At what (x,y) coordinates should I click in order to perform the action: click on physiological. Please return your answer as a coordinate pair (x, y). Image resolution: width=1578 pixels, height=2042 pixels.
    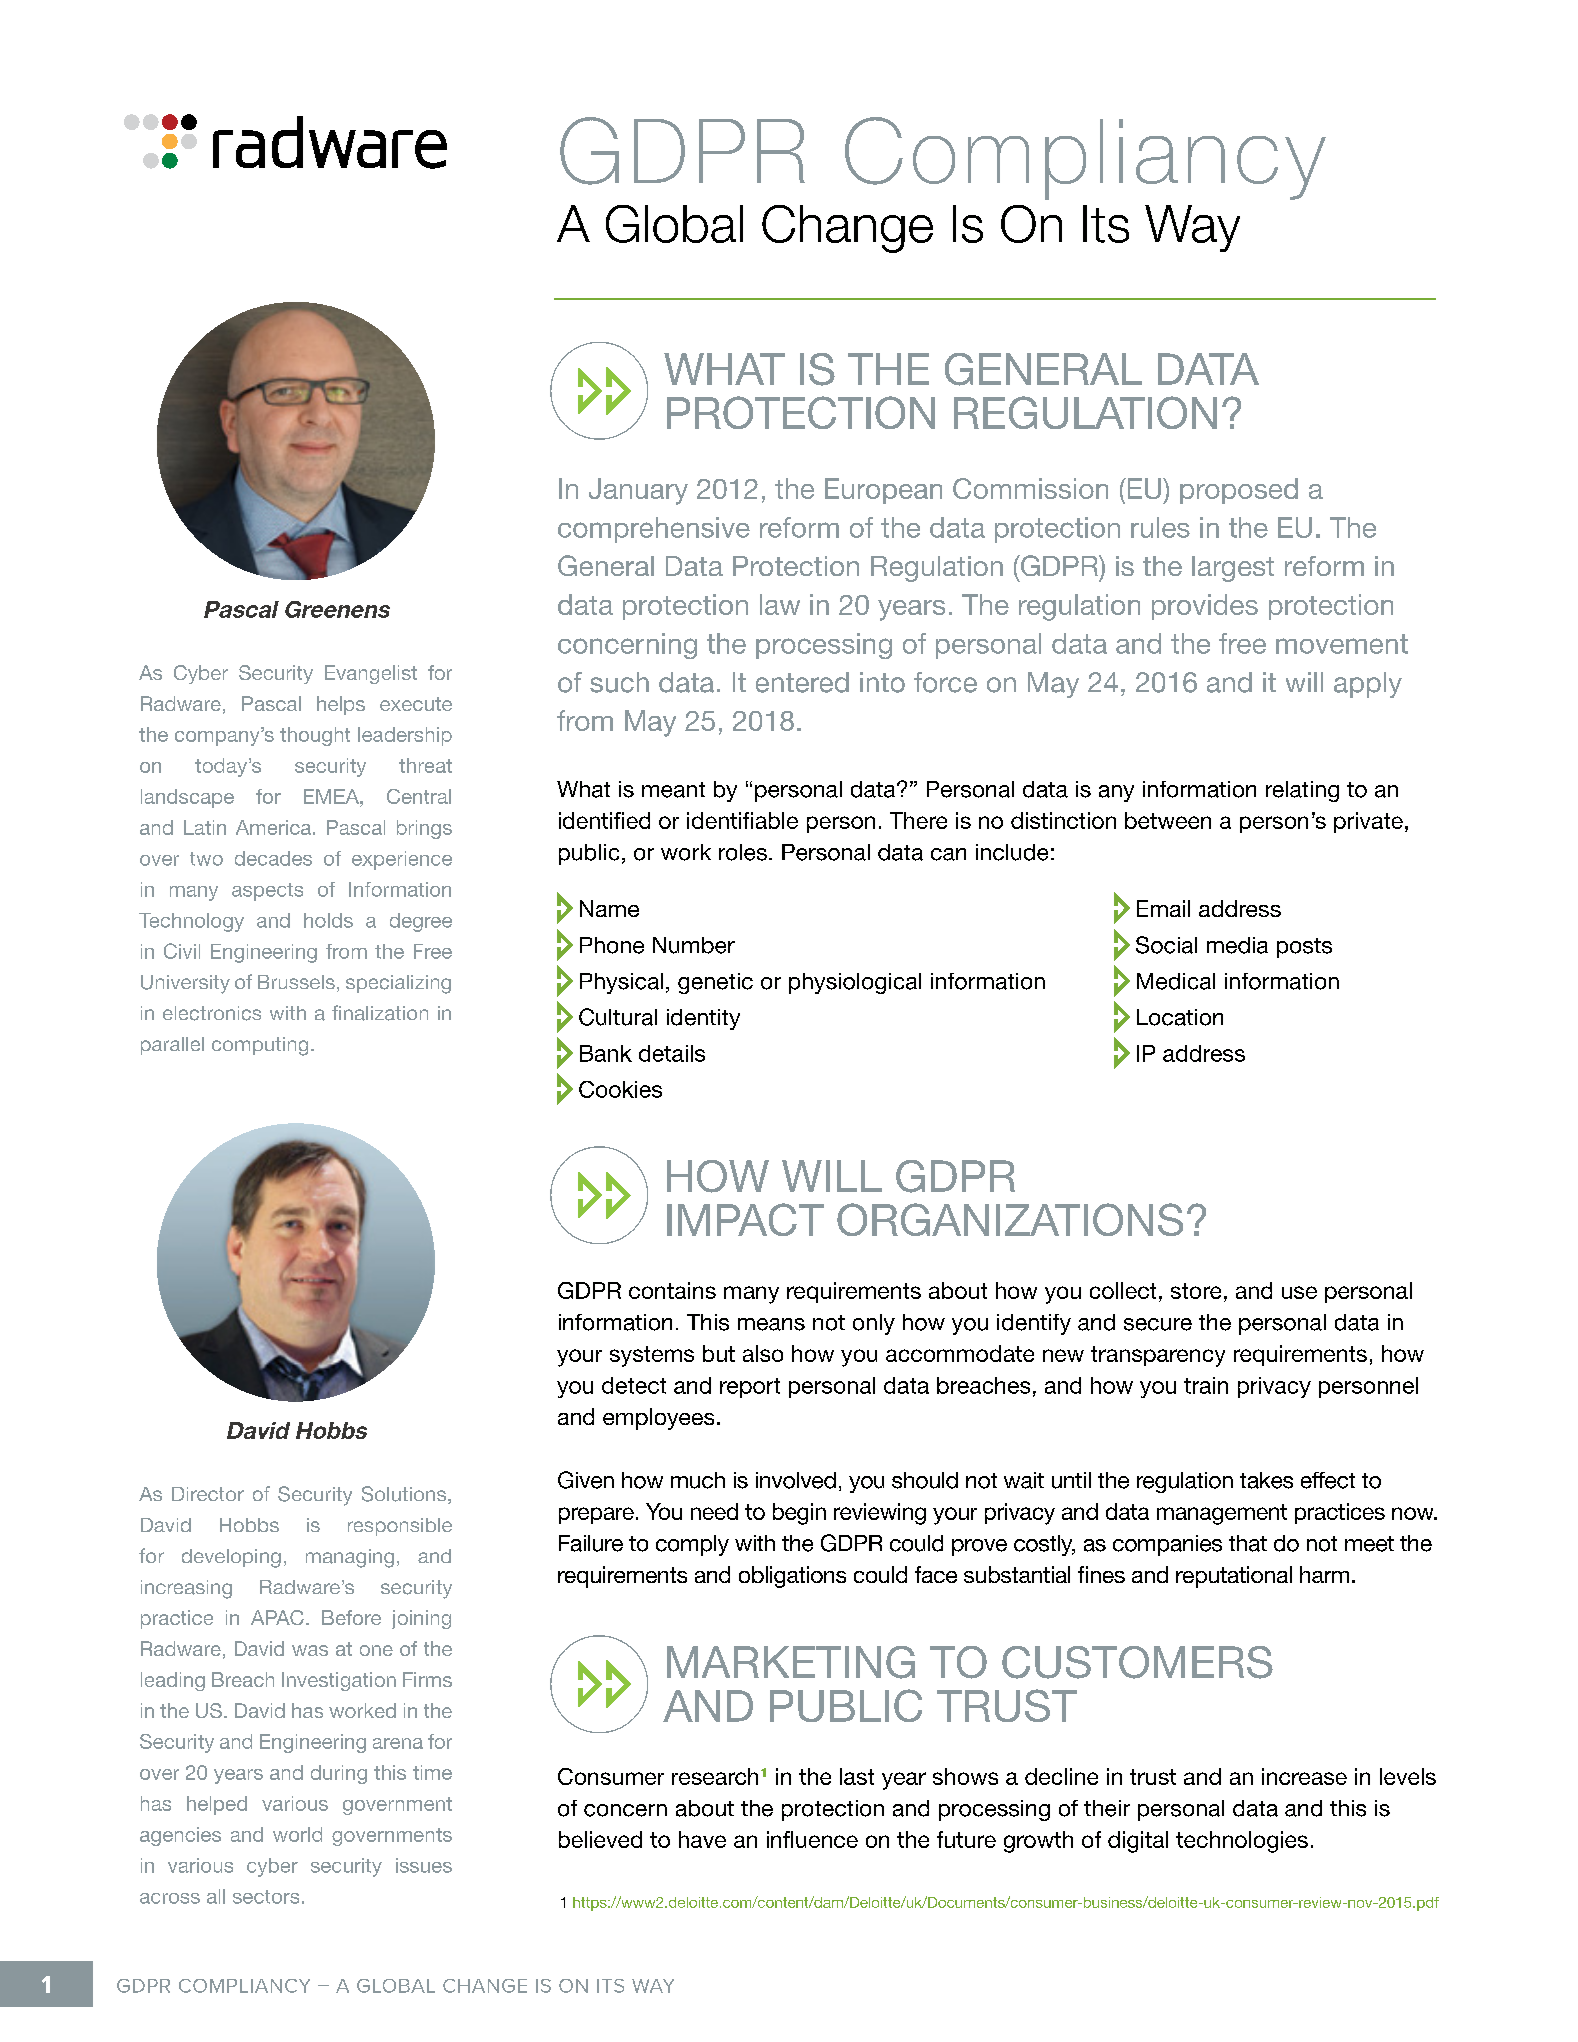
    Looking at the image, I should click on (855, 983).
